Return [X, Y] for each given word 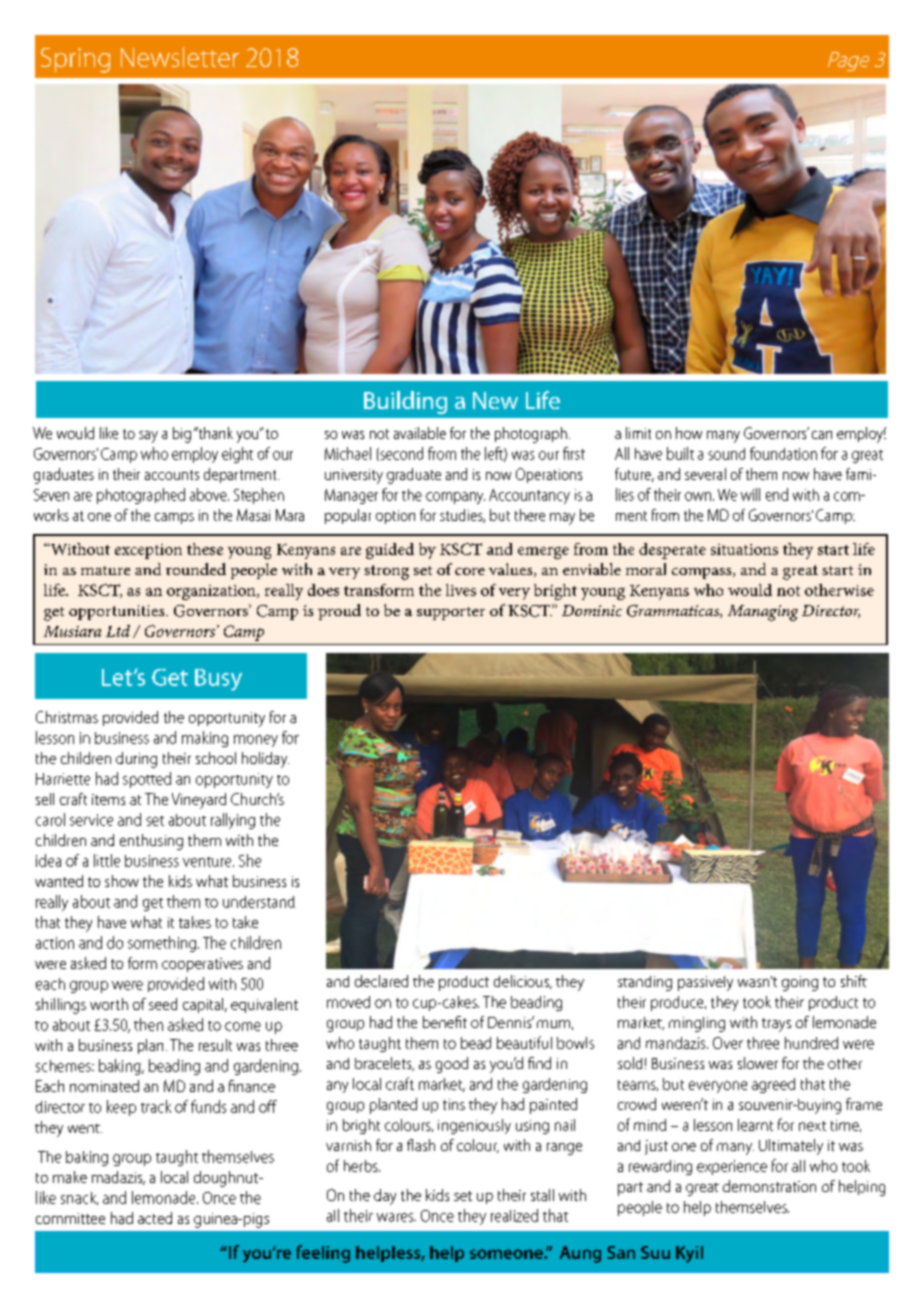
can [822, 435]
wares [396, 1217]
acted [155, 1218]
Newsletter [180, 57]
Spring [75, 60]
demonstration [769, 1186]
